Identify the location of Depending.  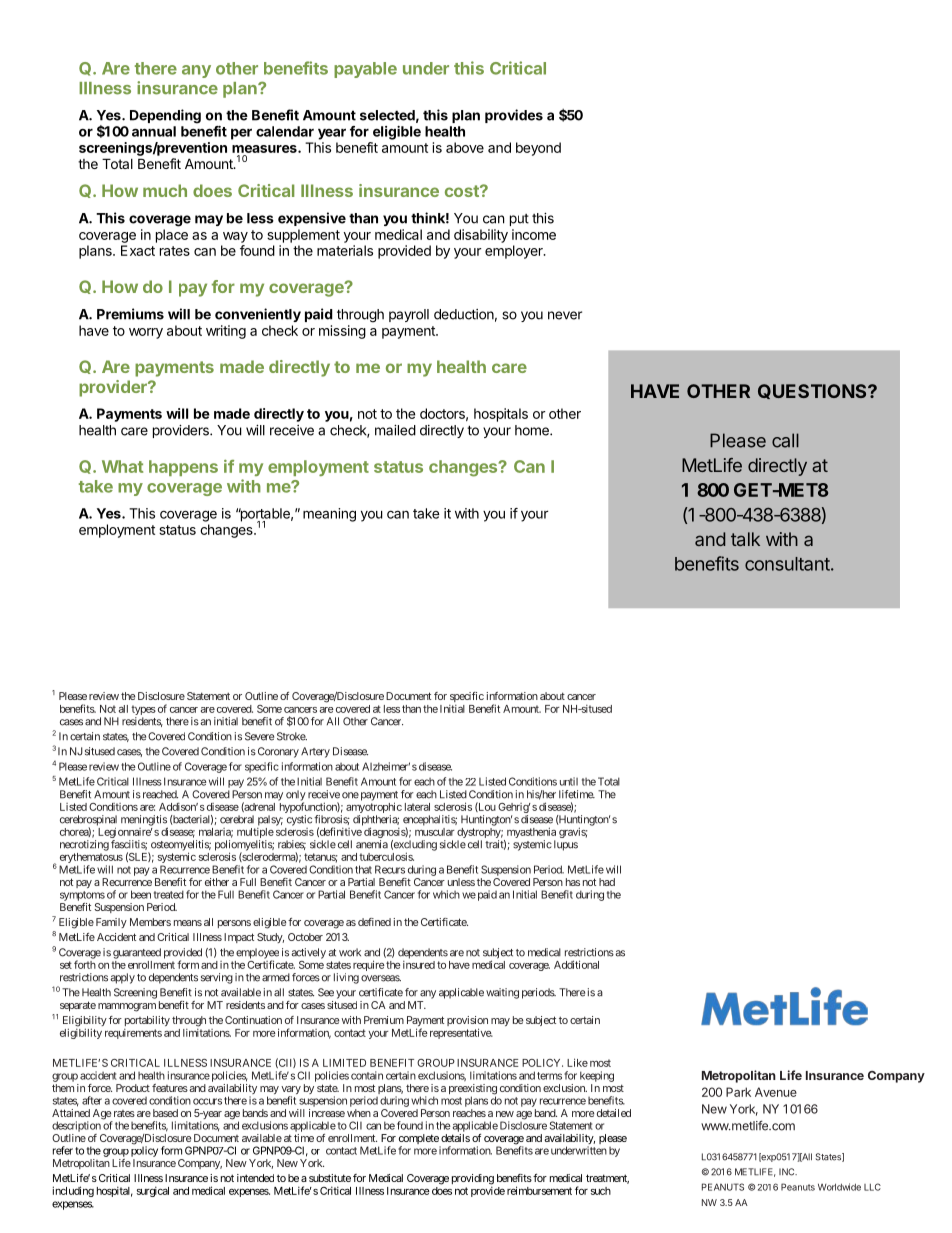
(165, 116).
